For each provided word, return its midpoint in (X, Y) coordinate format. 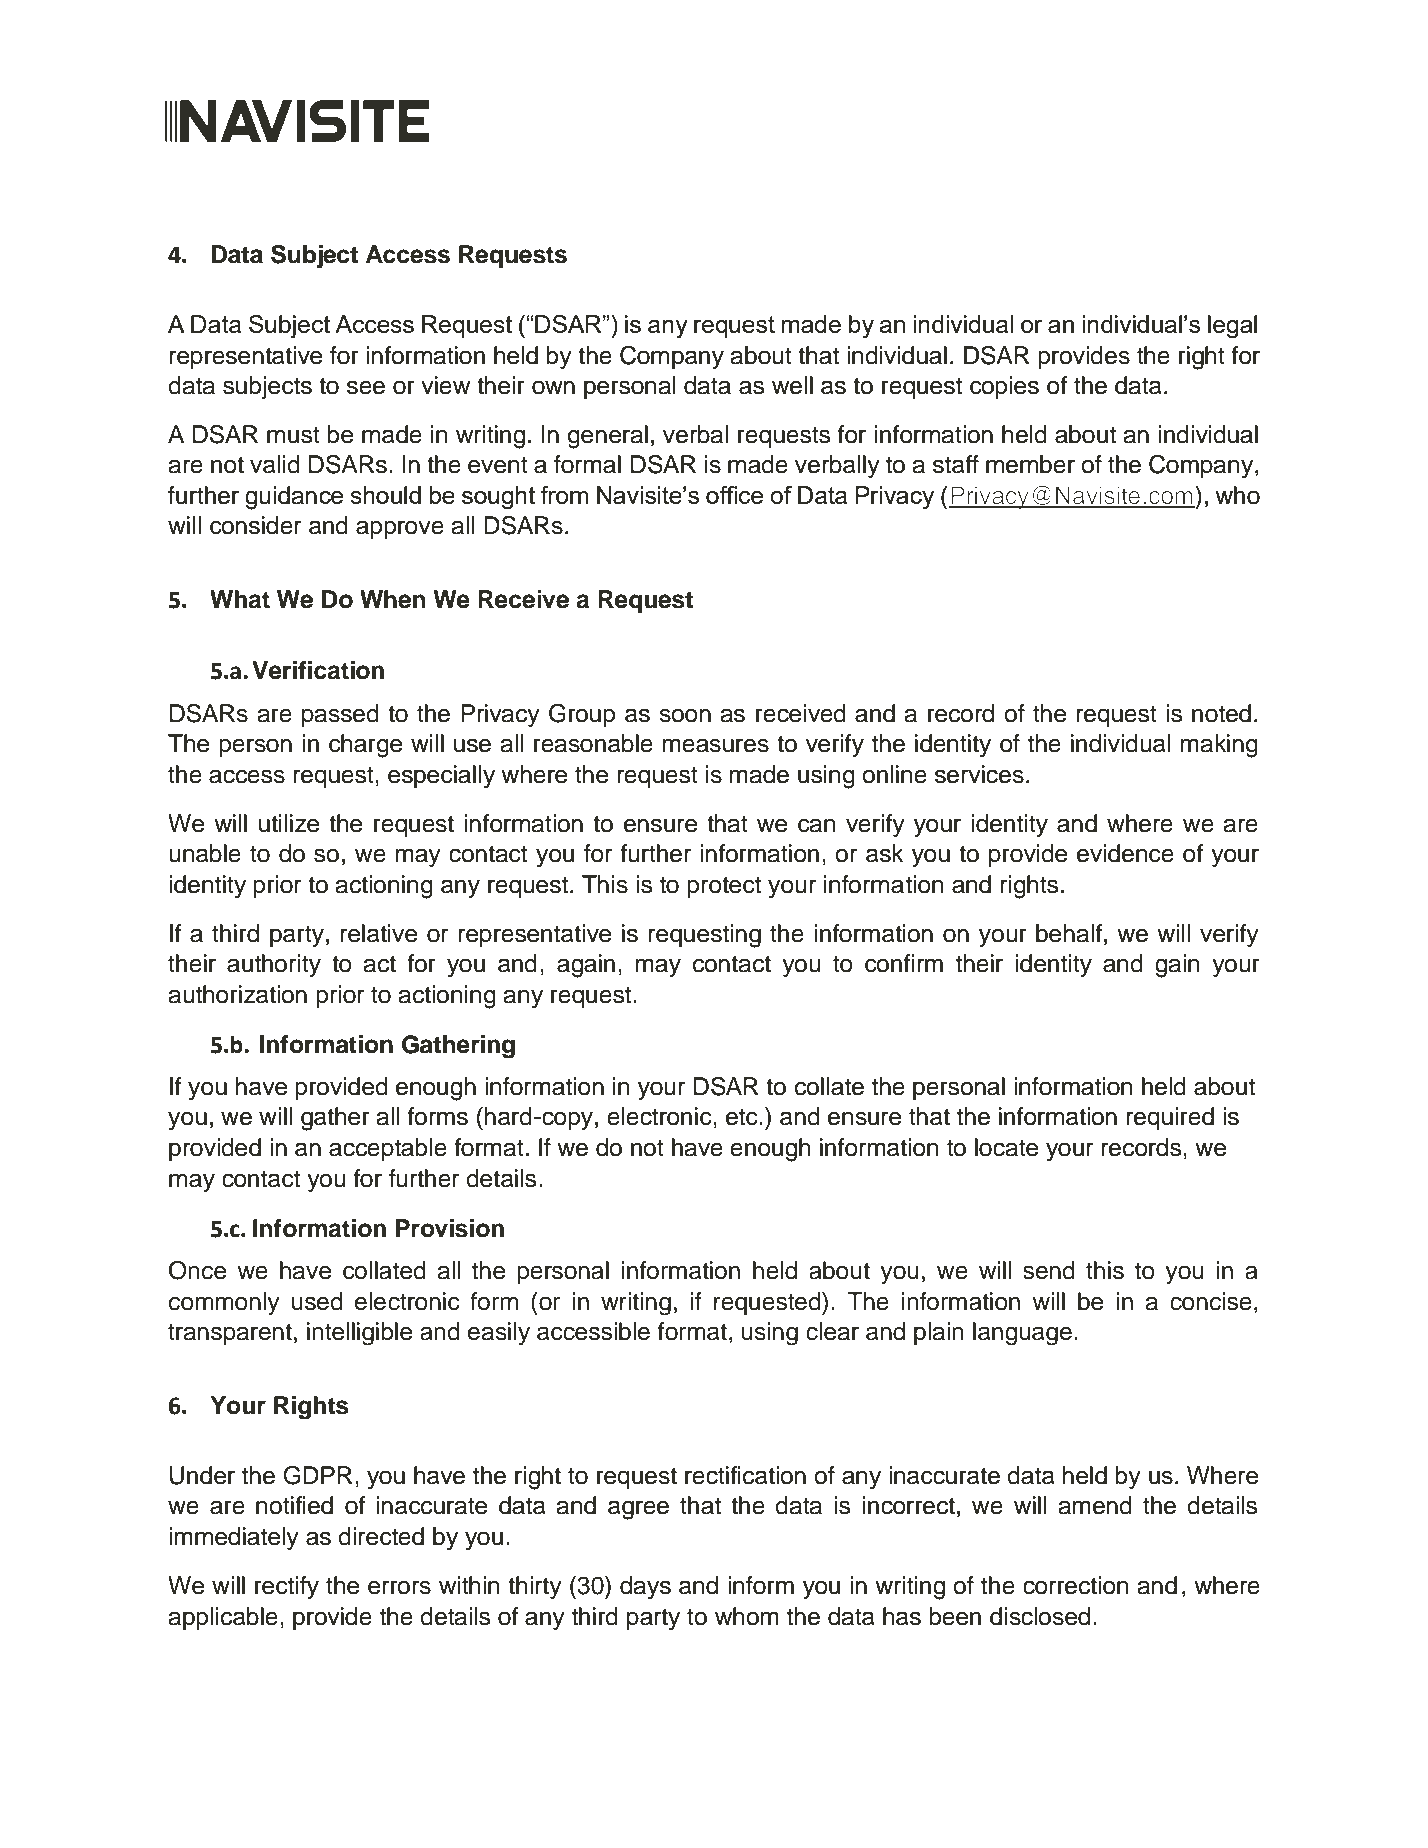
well (792, 385)
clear (832, 1331)
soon (685, 715)
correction (1076, 1585)
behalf (1070, 933)
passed (340, 715)
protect (724, 887)
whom (747, 1616)
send (1049, 1270)
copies (1004, 387)
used (317, 1301)
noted (1221, 713)
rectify (287, 1588)
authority (274, 966)
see (366, 387)
